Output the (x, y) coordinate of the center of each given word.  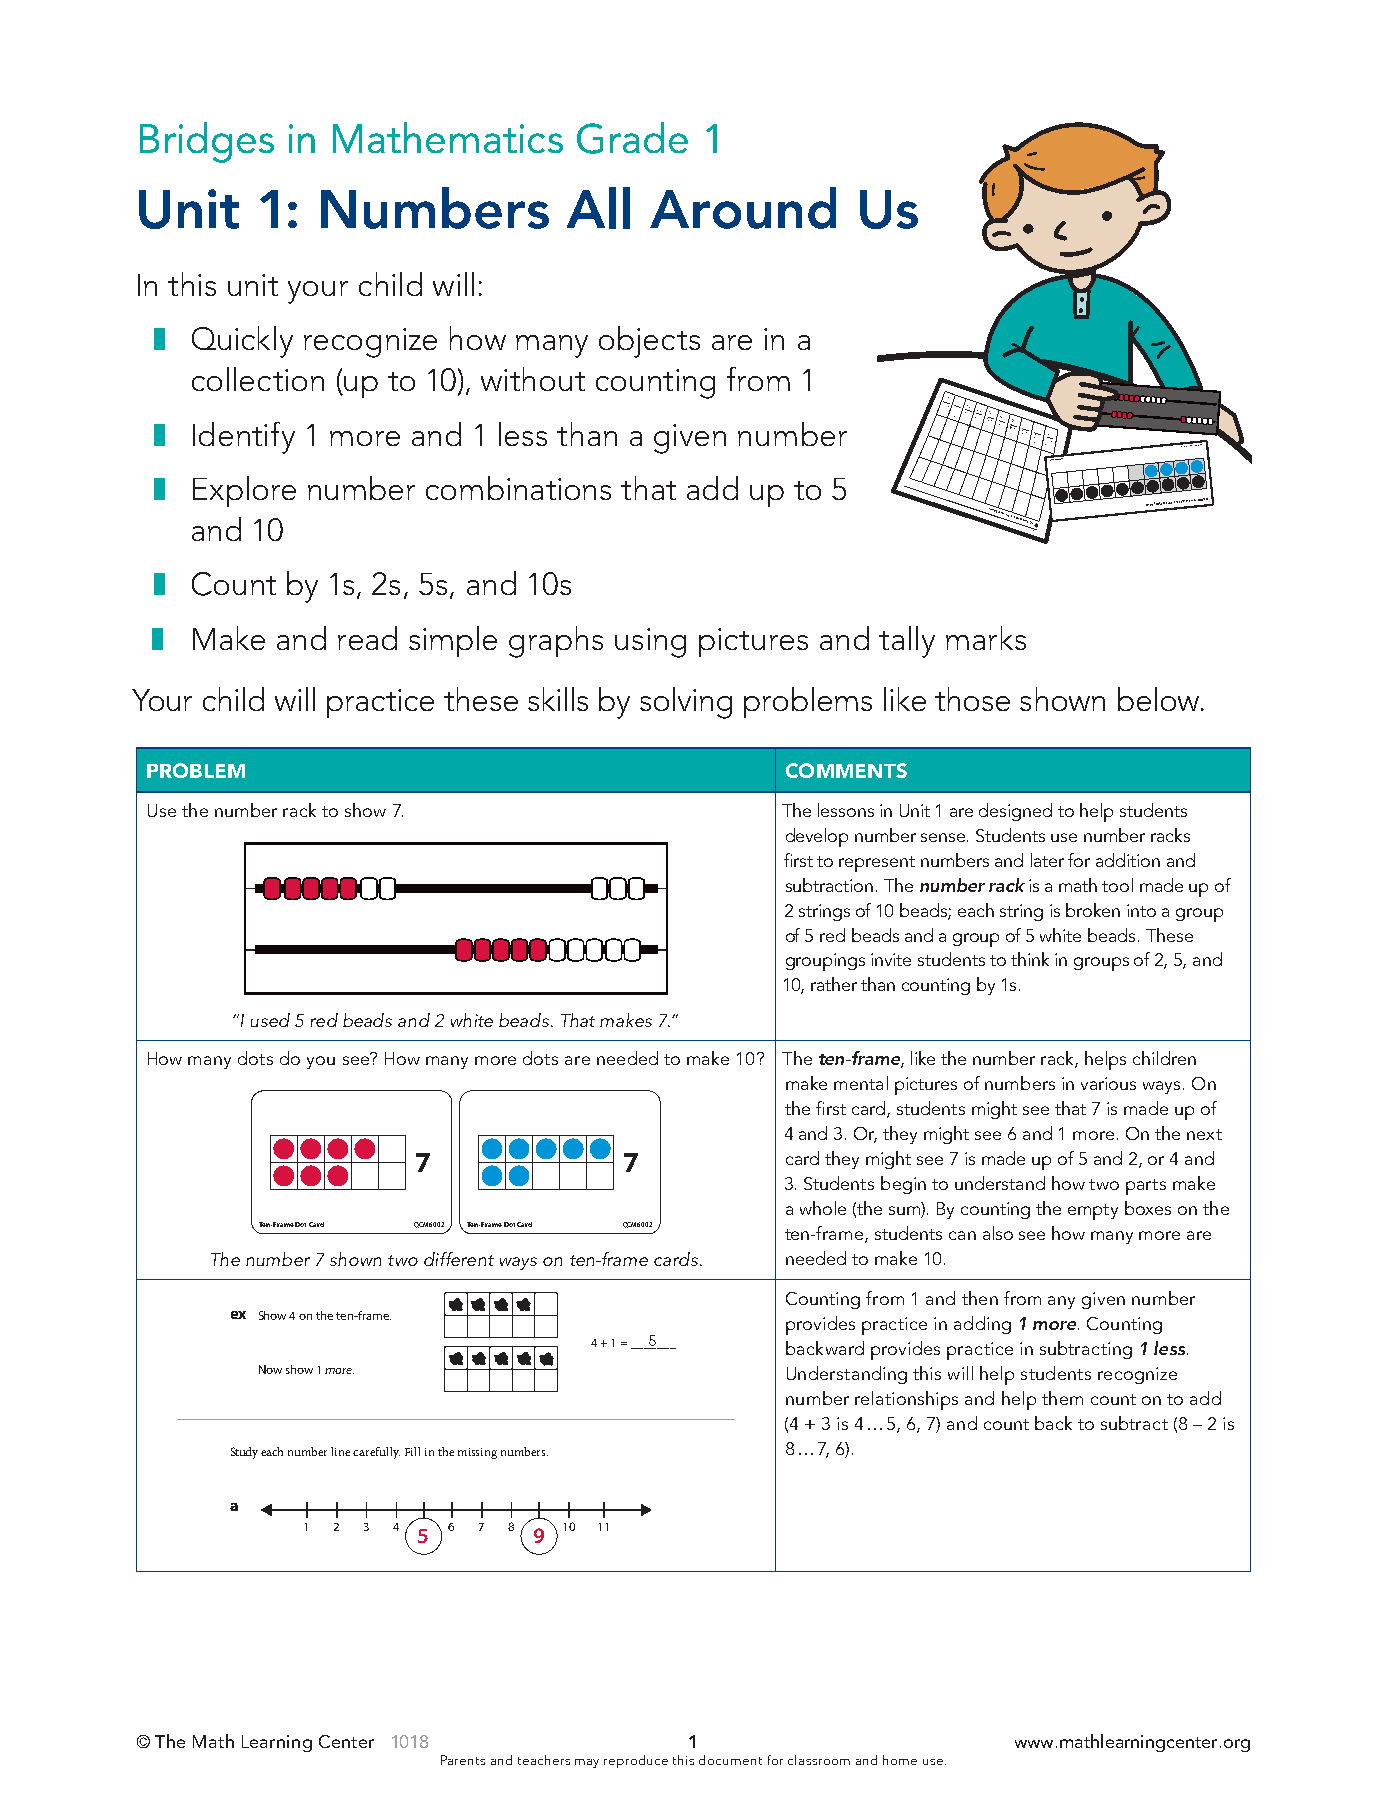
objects (649, 342)
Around (743, 208)
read (367, 638)
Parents (463, 1760)
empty (1093, 1212)
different (459, 1259)
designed (1015, 812)
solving (686, 703)
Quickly (242, 342)
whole (823, 1208)
